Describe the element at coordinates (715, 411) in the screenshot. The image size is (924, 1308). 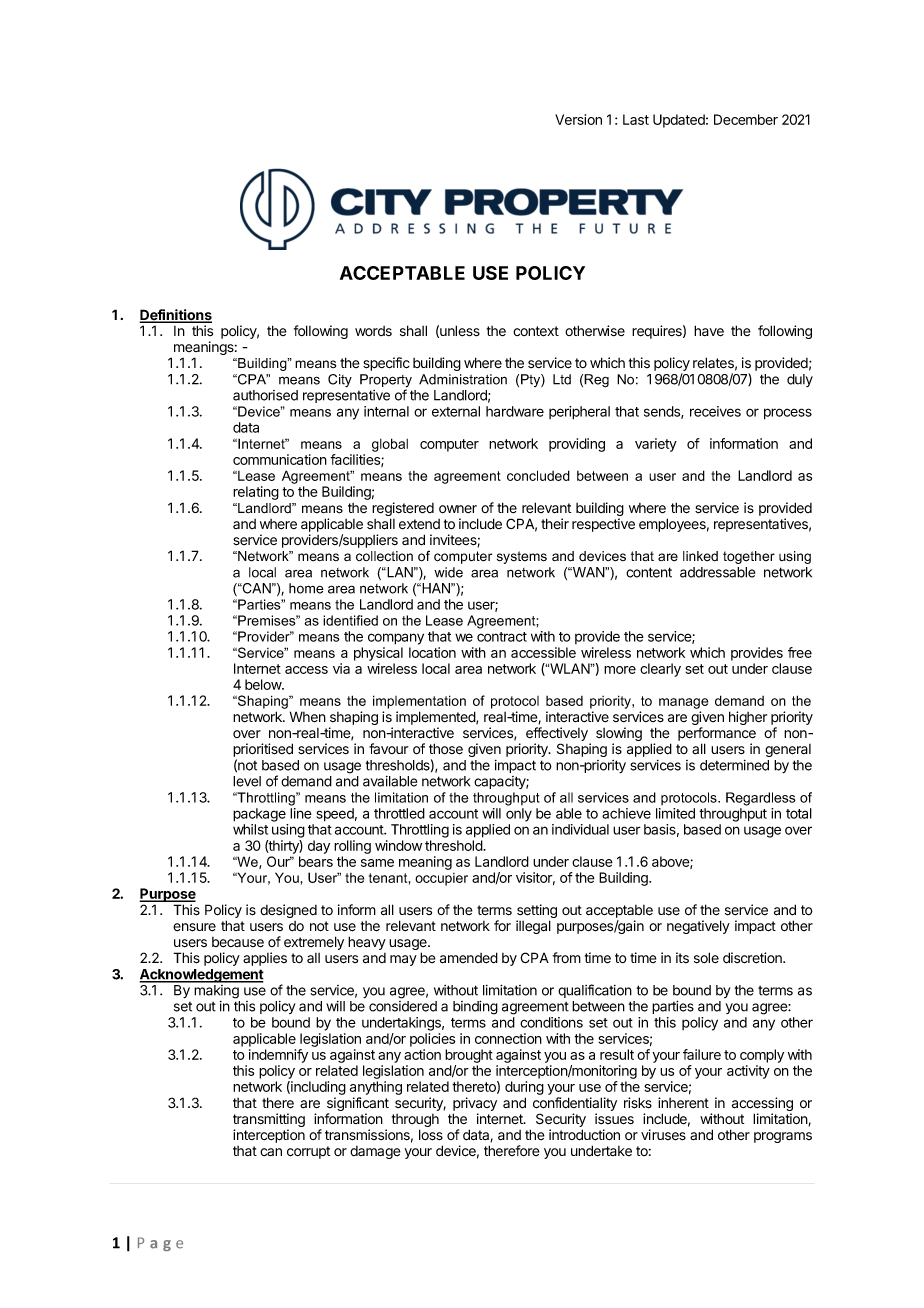
I see `receives` at that location.
